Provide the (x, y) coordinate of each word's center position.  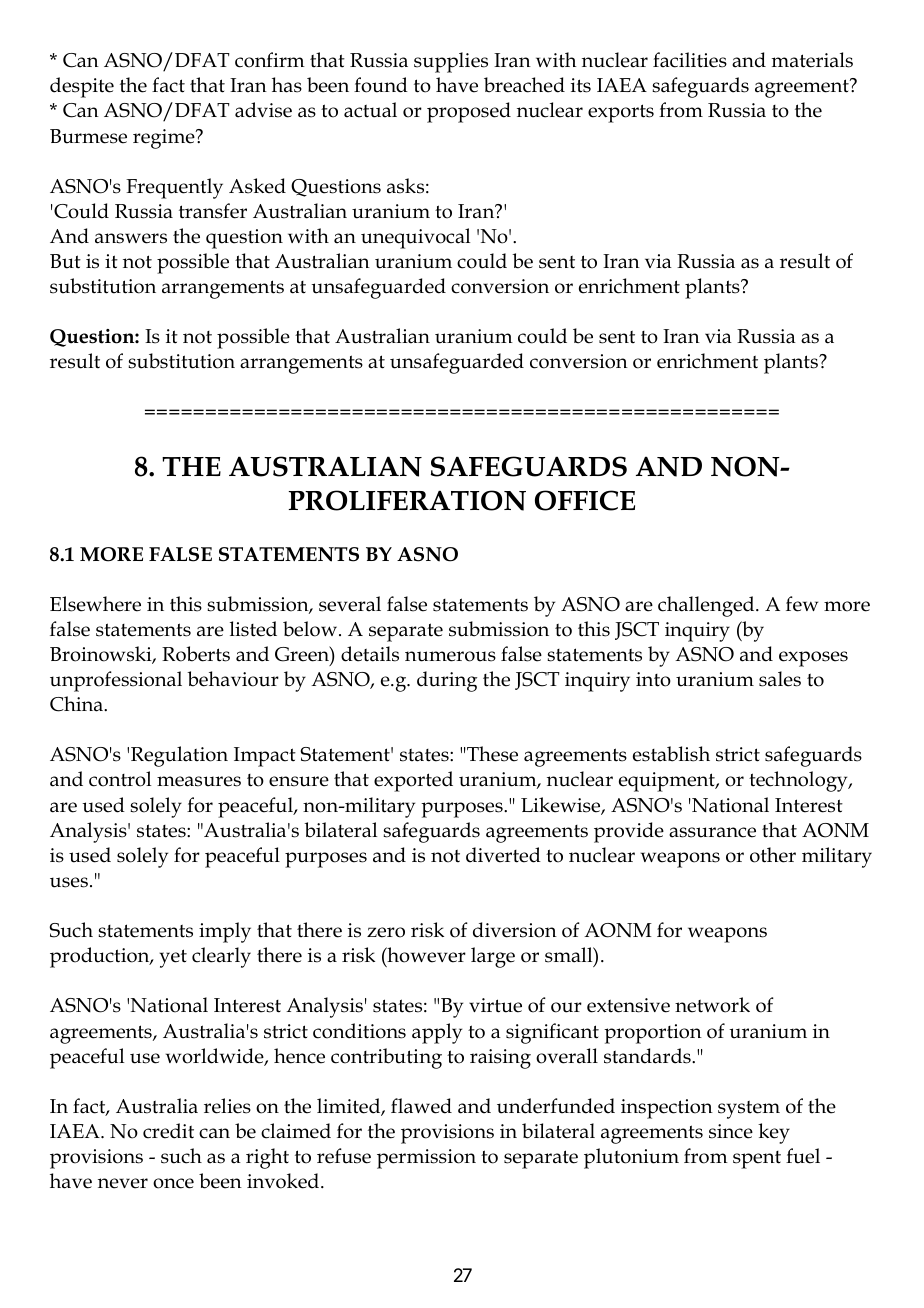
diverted (503, 855)
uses (69, 882)
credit (168, 1131)
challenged (707, 606)
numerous (450, 656)
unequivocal (415, 238)
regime (165, 139)
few (802, 604)
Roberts (196, 654)
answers (131, 238)
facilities (690, 60)
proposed (469, 112)
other (773, 855)
